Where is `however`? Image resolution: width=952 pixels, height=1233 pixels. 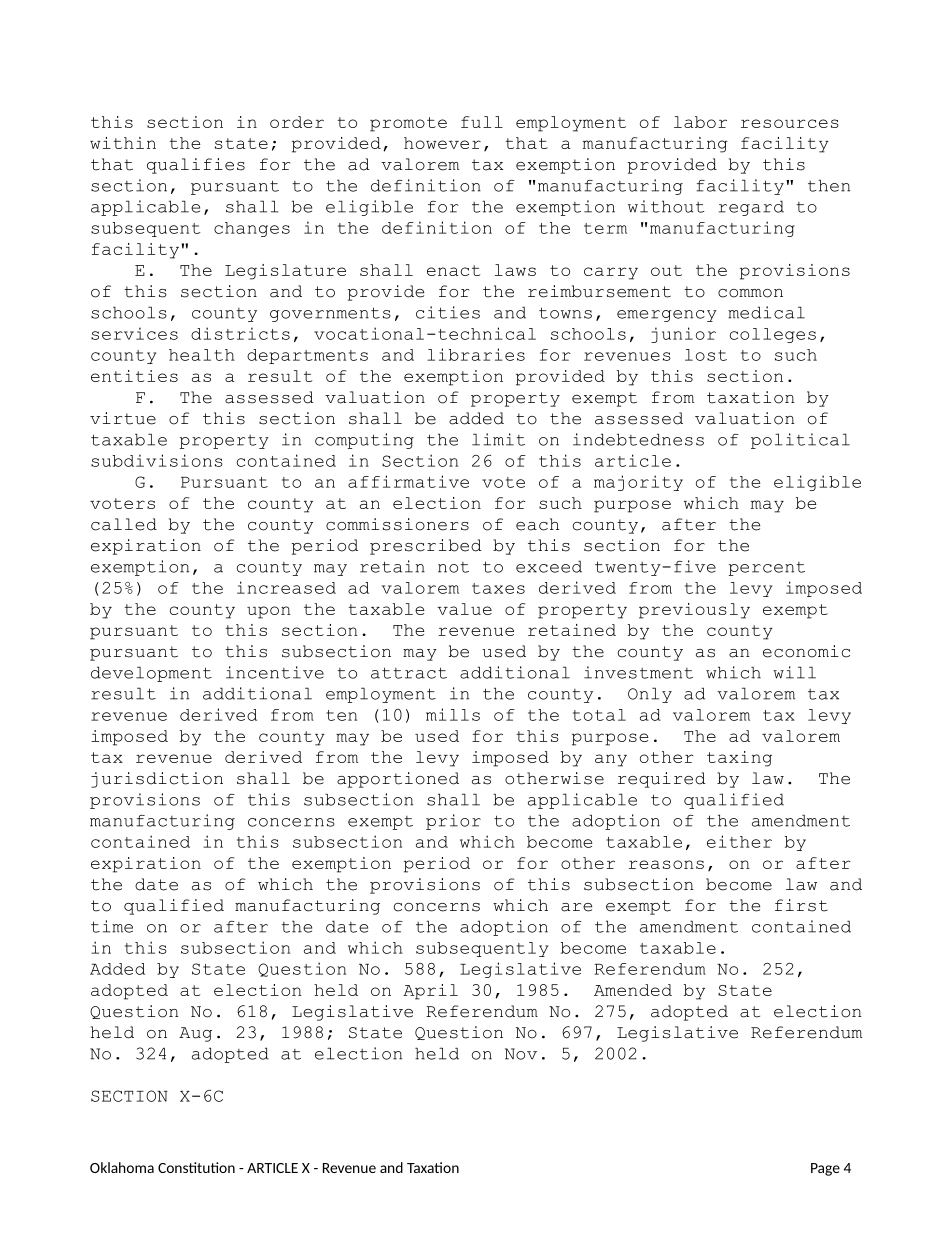
however is located at coordinates (442, 143).
